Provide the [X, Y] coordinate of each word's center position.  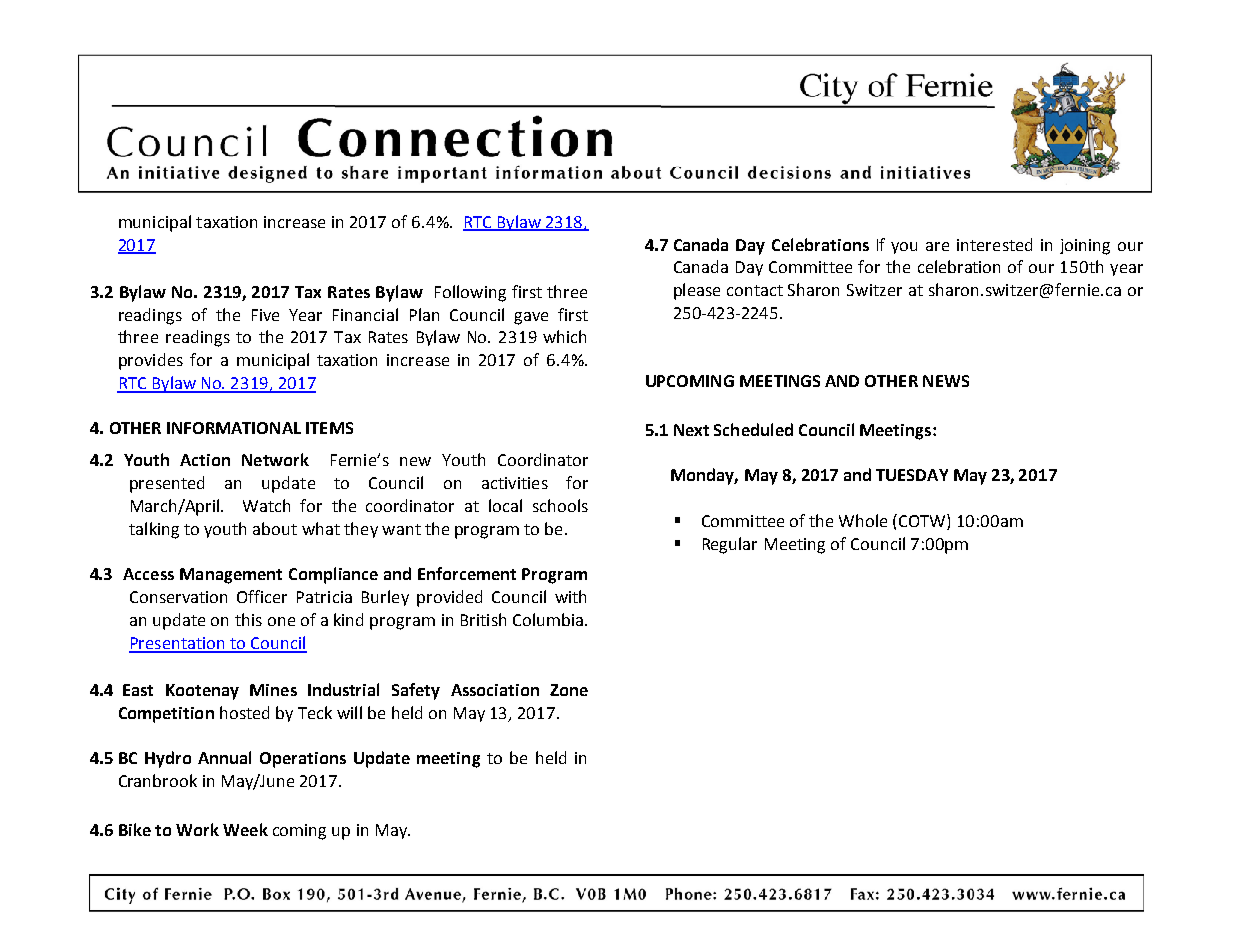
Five [265, 315]
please [697, 291]
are [937, 246]
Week [245, 829]
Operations [303, 760]
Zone [569, 690]
